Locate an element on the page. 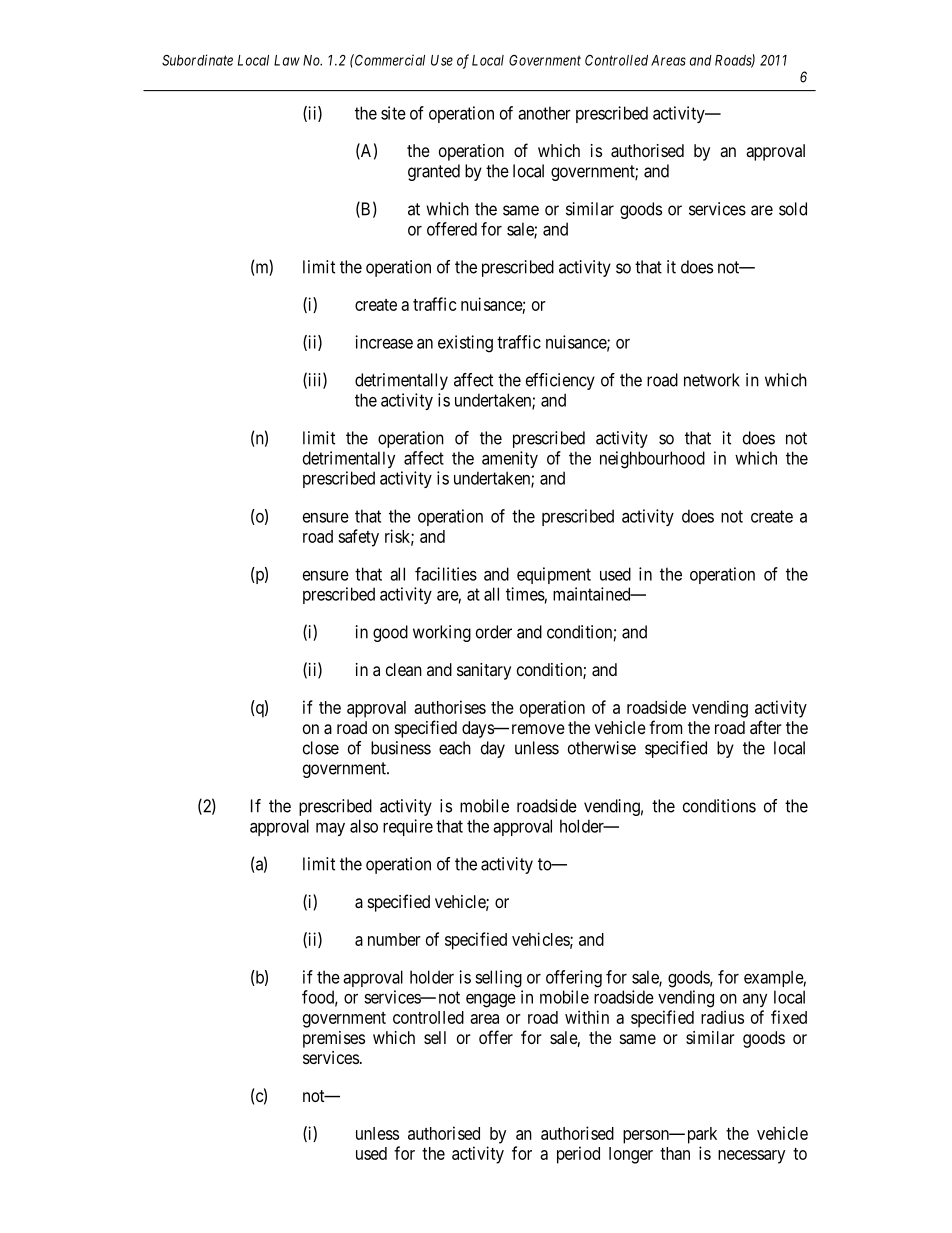 The width and height of the image is (952, 1233). order is located at coordinates (494, 632).
